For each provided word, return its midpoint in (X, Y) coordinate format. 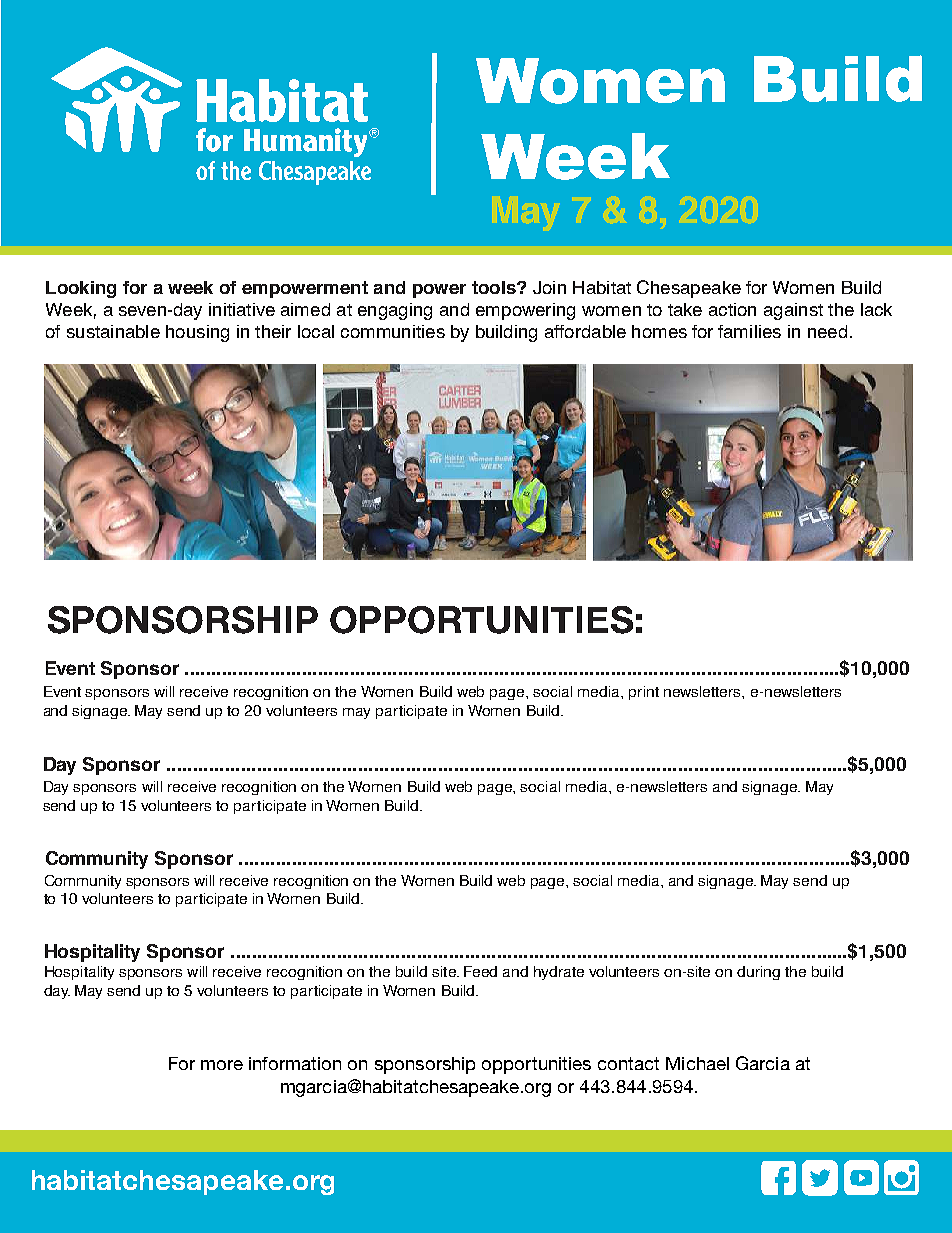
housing (197, 333)
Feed (480, 971)
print (644, 693)
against (793, 311)
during (758, 973)
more (222, 1065)
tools (495, 287)
